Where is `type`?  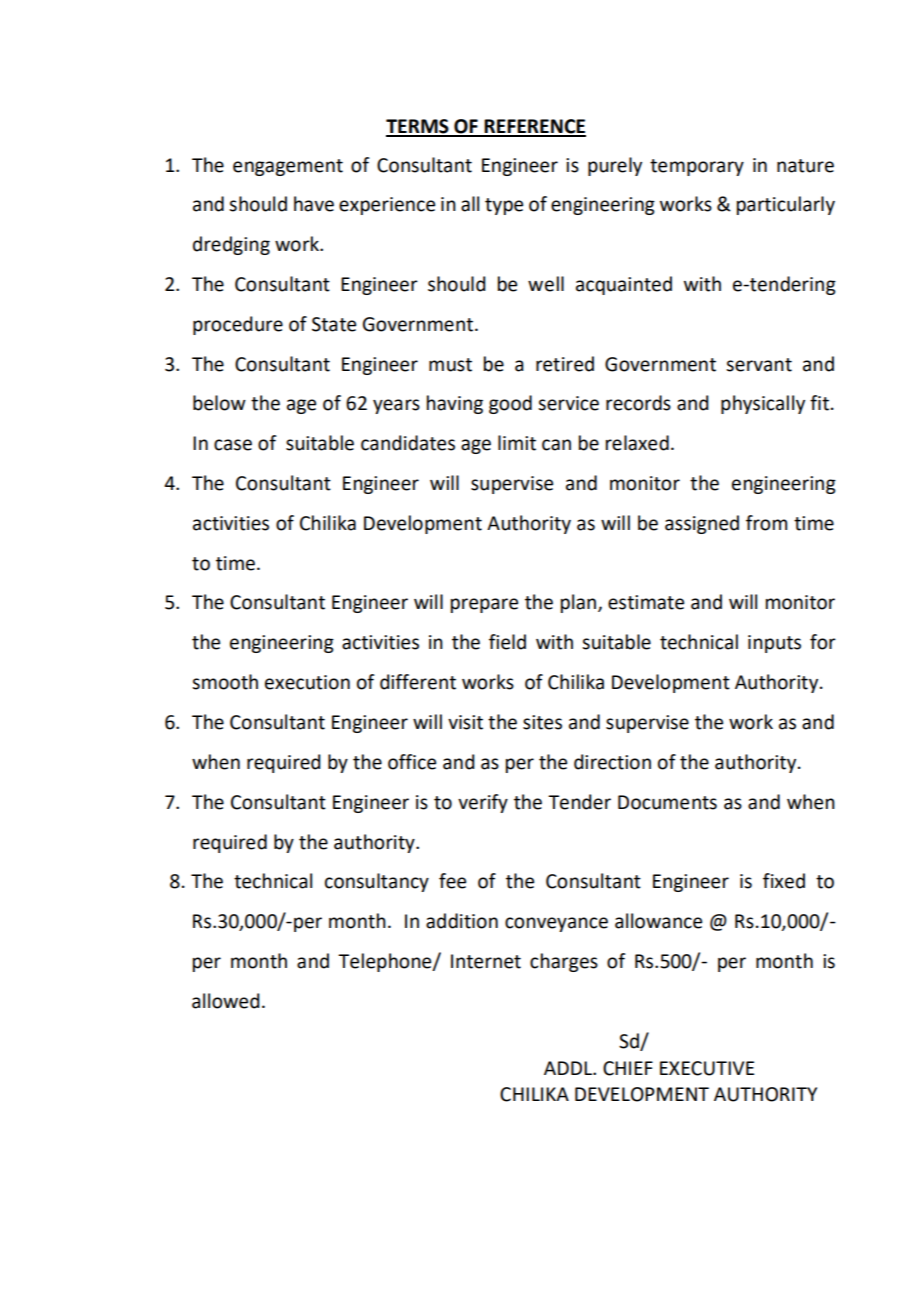
type is located at coordinates (504, 206).
